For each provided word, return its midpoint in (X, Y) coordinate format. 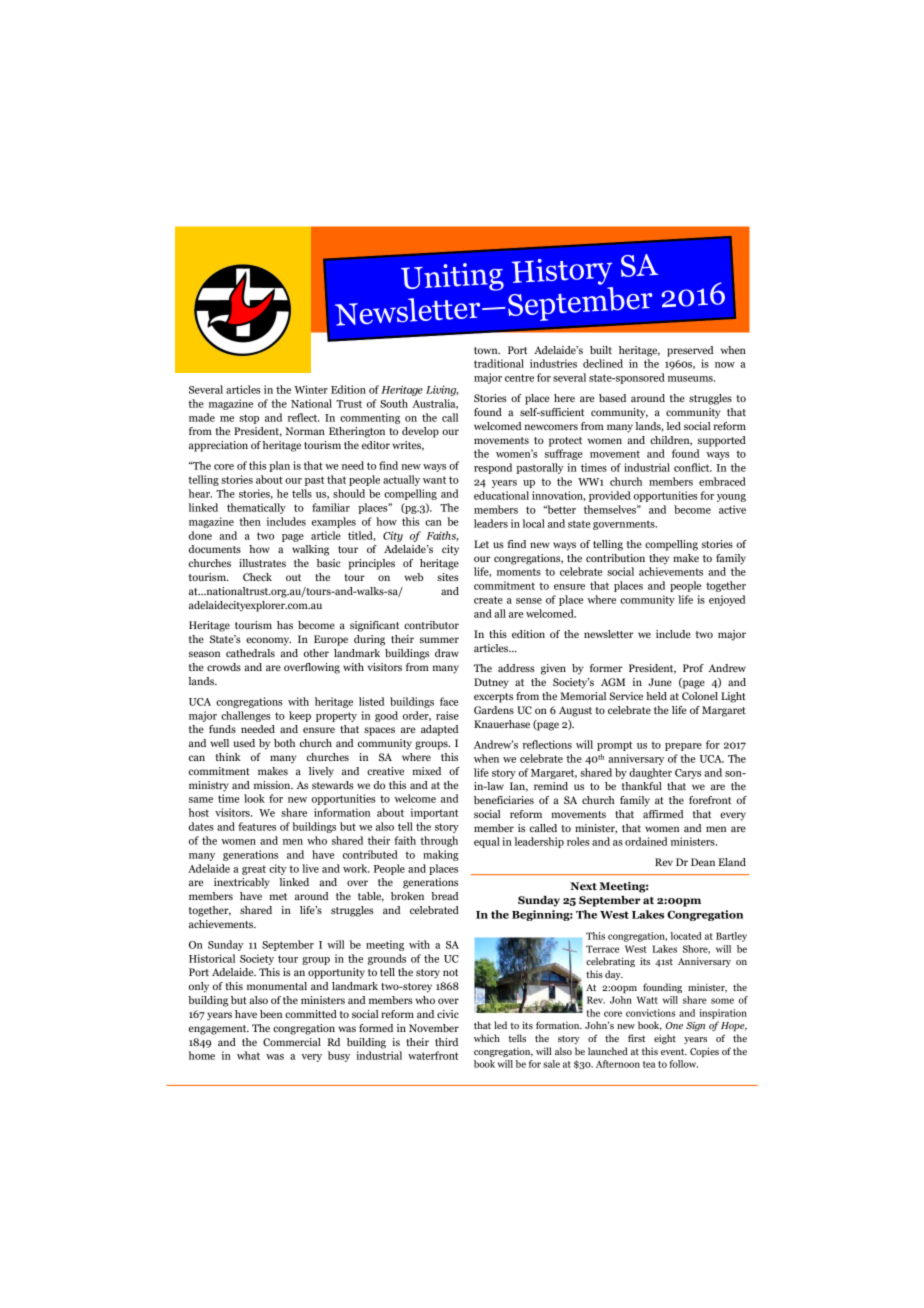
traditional (499, 363)
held (656, 696)
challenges (245, 716)
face (449, 701)
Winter (311, 389)
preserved (690, 351)
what (248, 1055)
